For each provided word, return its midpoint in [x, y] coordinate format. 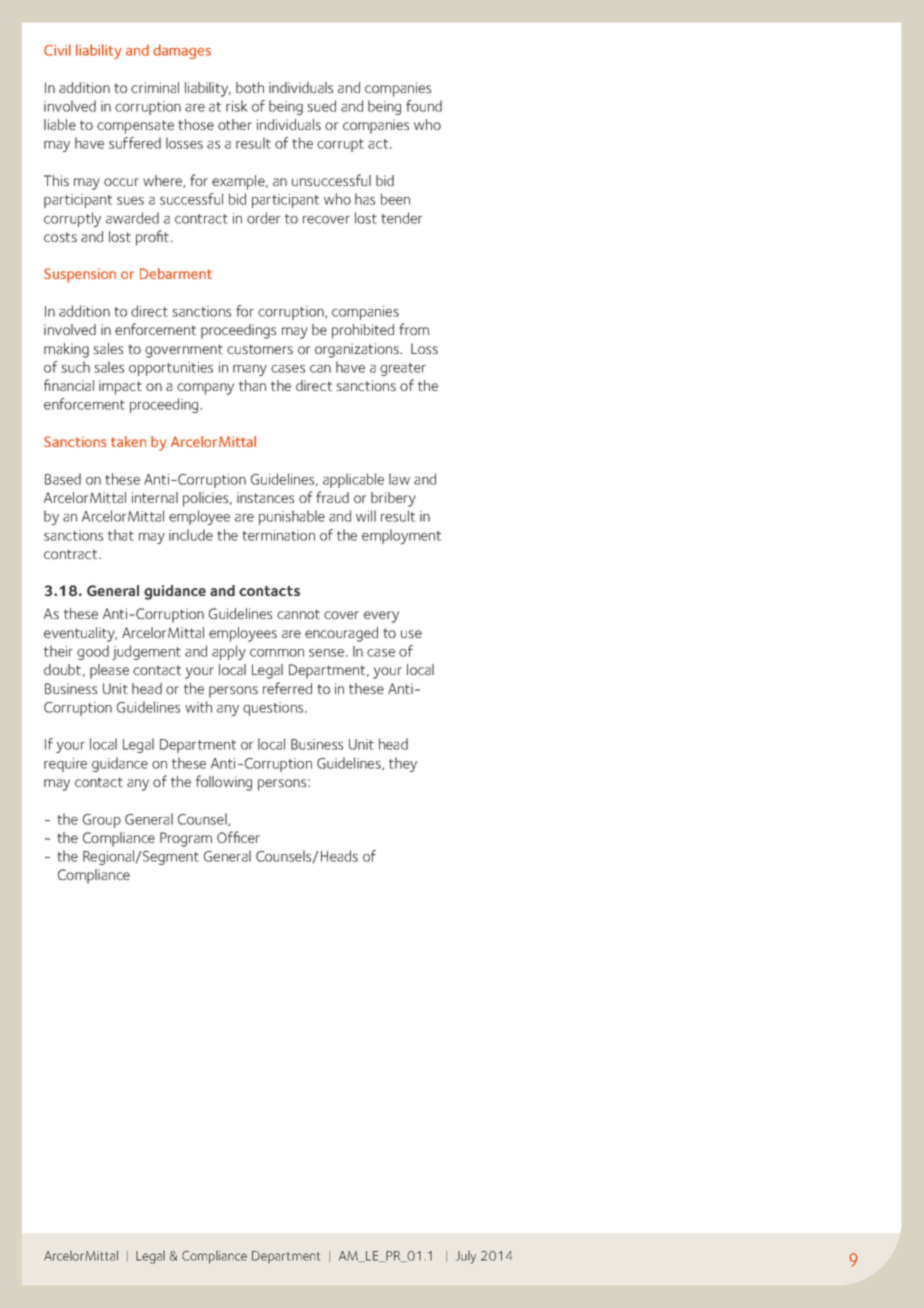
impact [120, 387]
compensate [135, 127]
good [93, 652]
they [403, 764]
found [424, 106]
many [250, 370]
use [411, 634]
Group [102, 821]
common [277, 653]
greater [403, 369]
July [466, 1257]
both [250, 87]
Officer [238, 837]
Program [186, 839]
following [224, 783]
